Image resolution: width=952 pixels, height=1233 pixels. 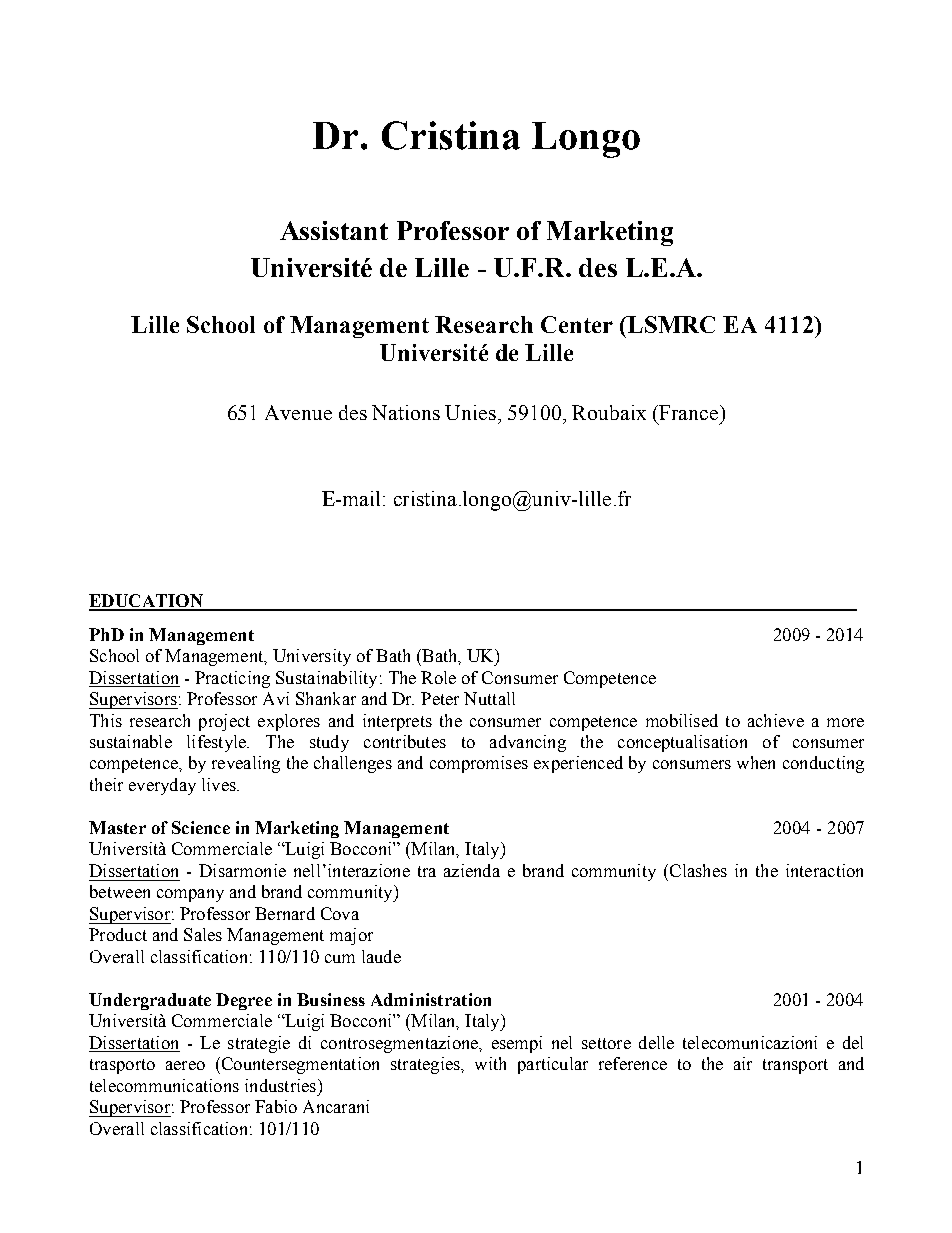 I want to click on telecommunications, so click(x=164, y=1085).
